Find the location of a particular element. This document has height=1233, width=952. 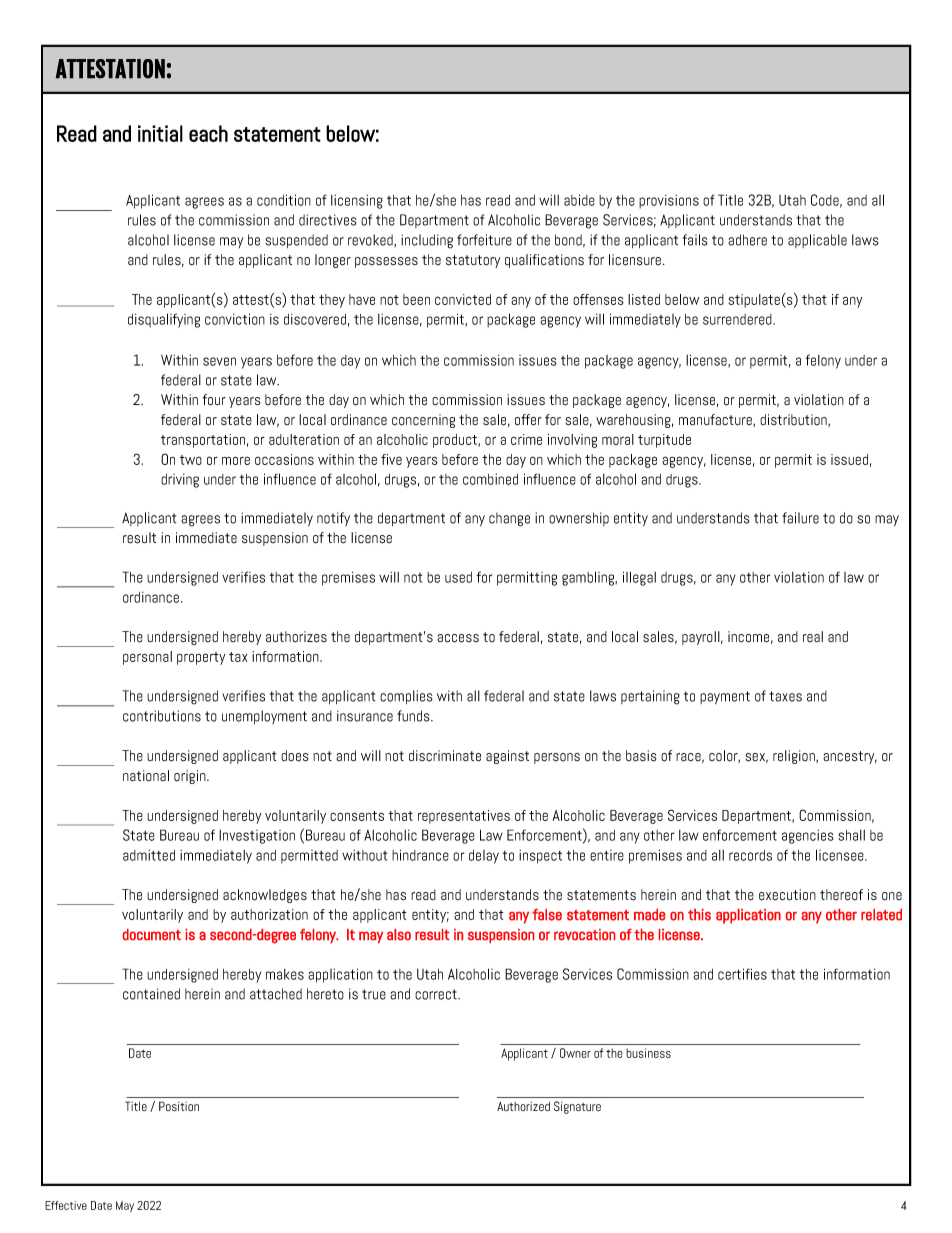

abide is located at coordinates (579, 200).
